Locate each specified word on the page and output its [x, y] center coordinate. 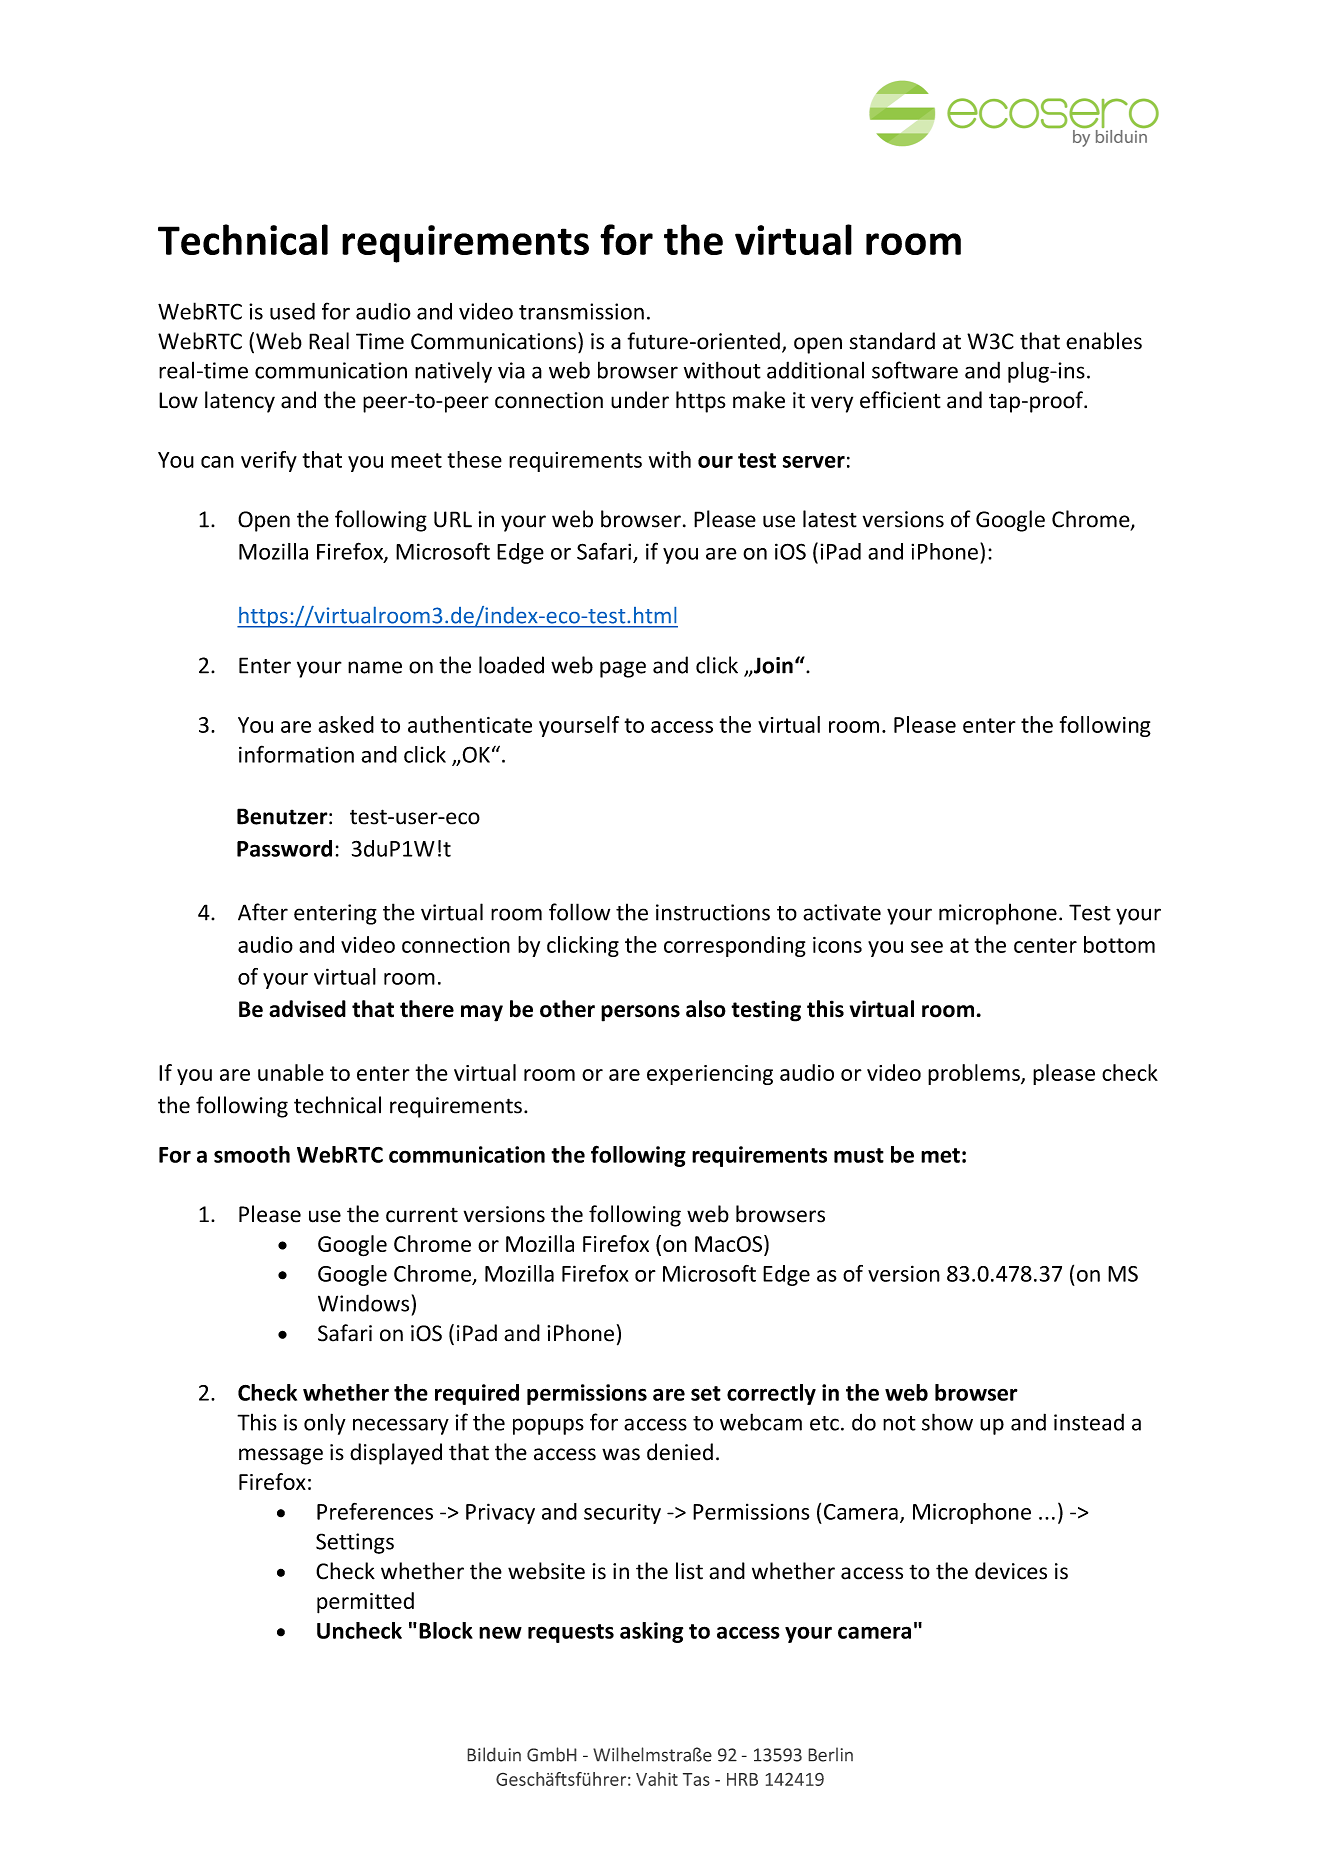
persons [640, 1013]
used [292, 311]
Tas [696, 1779]
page [623, 669]
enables [1104, 341]
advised [307, 1009]
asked [346, 724]
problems [975, 1074]
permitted [365, 1603]
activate [842, 912]
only [325, 1424]
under [640, 400]
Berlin [830, 1754]
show [947, 1422]
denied [680, 1452]
